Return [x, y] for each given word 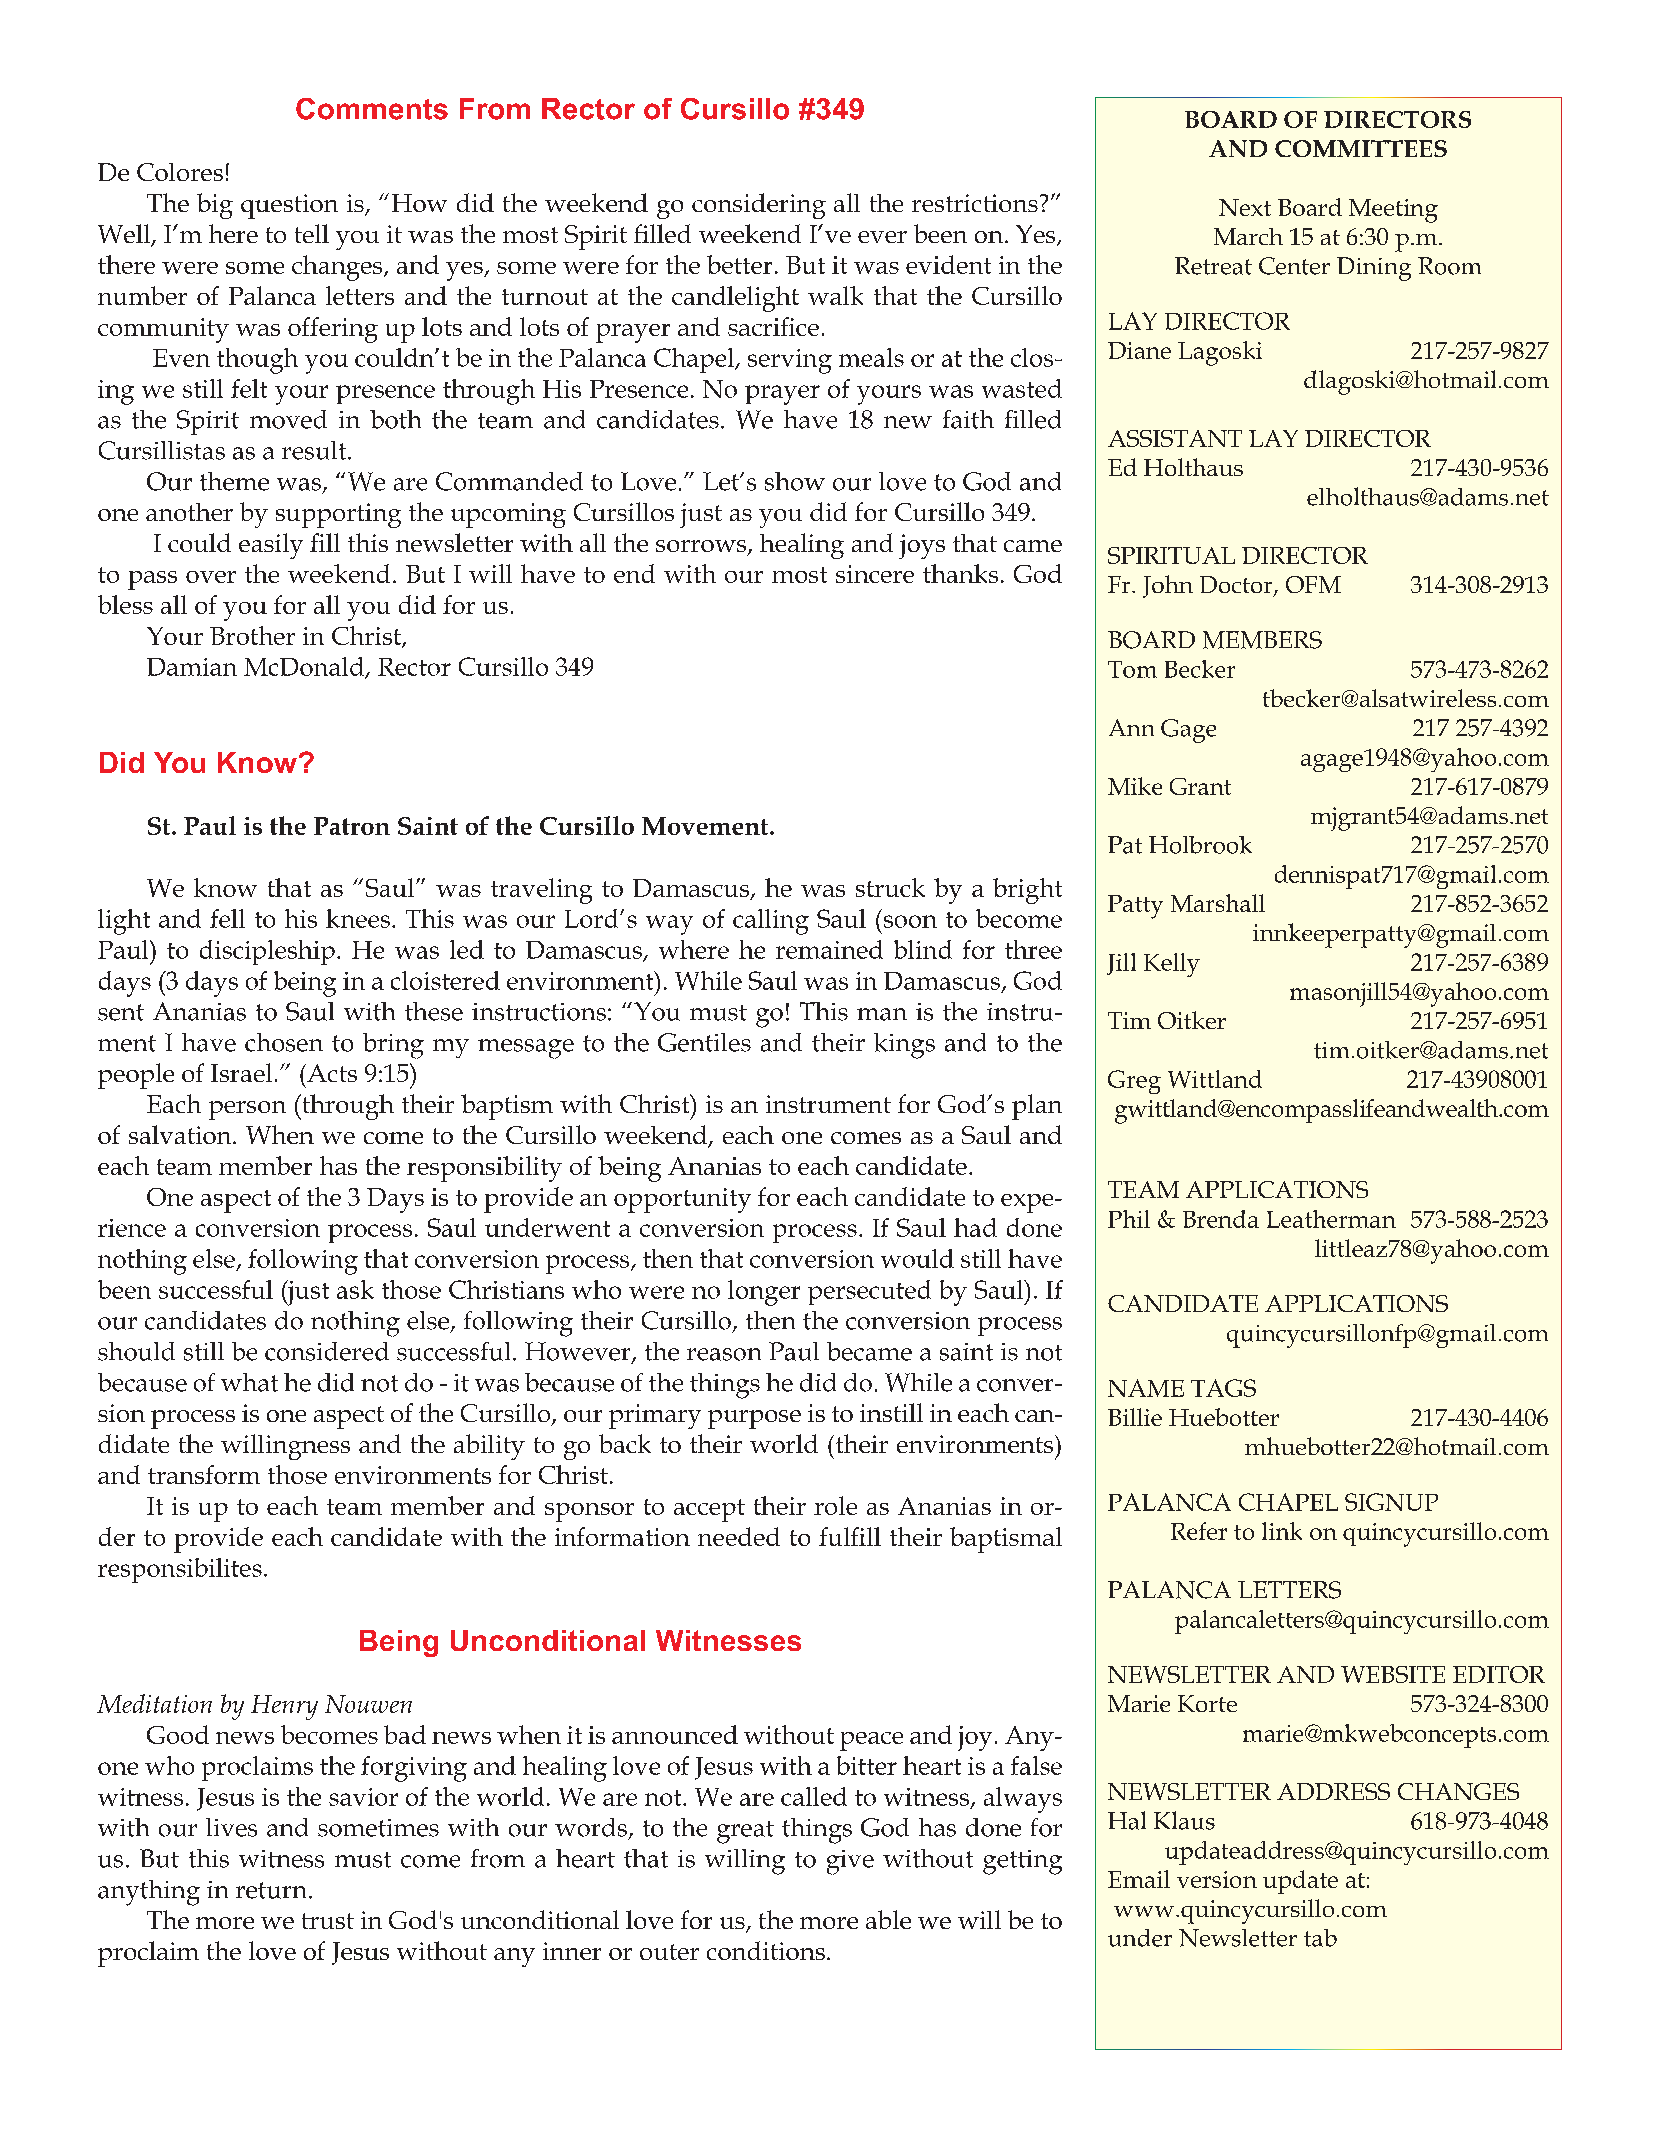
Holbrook [1200, 845]
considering [759, 206]
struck [890, 887]
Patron [352, 826]
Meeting [1393, 211]
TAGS [1223, 1388]
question [289, 206]
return [271, 1890]
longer [764, 1293]
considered [327, 1351]
